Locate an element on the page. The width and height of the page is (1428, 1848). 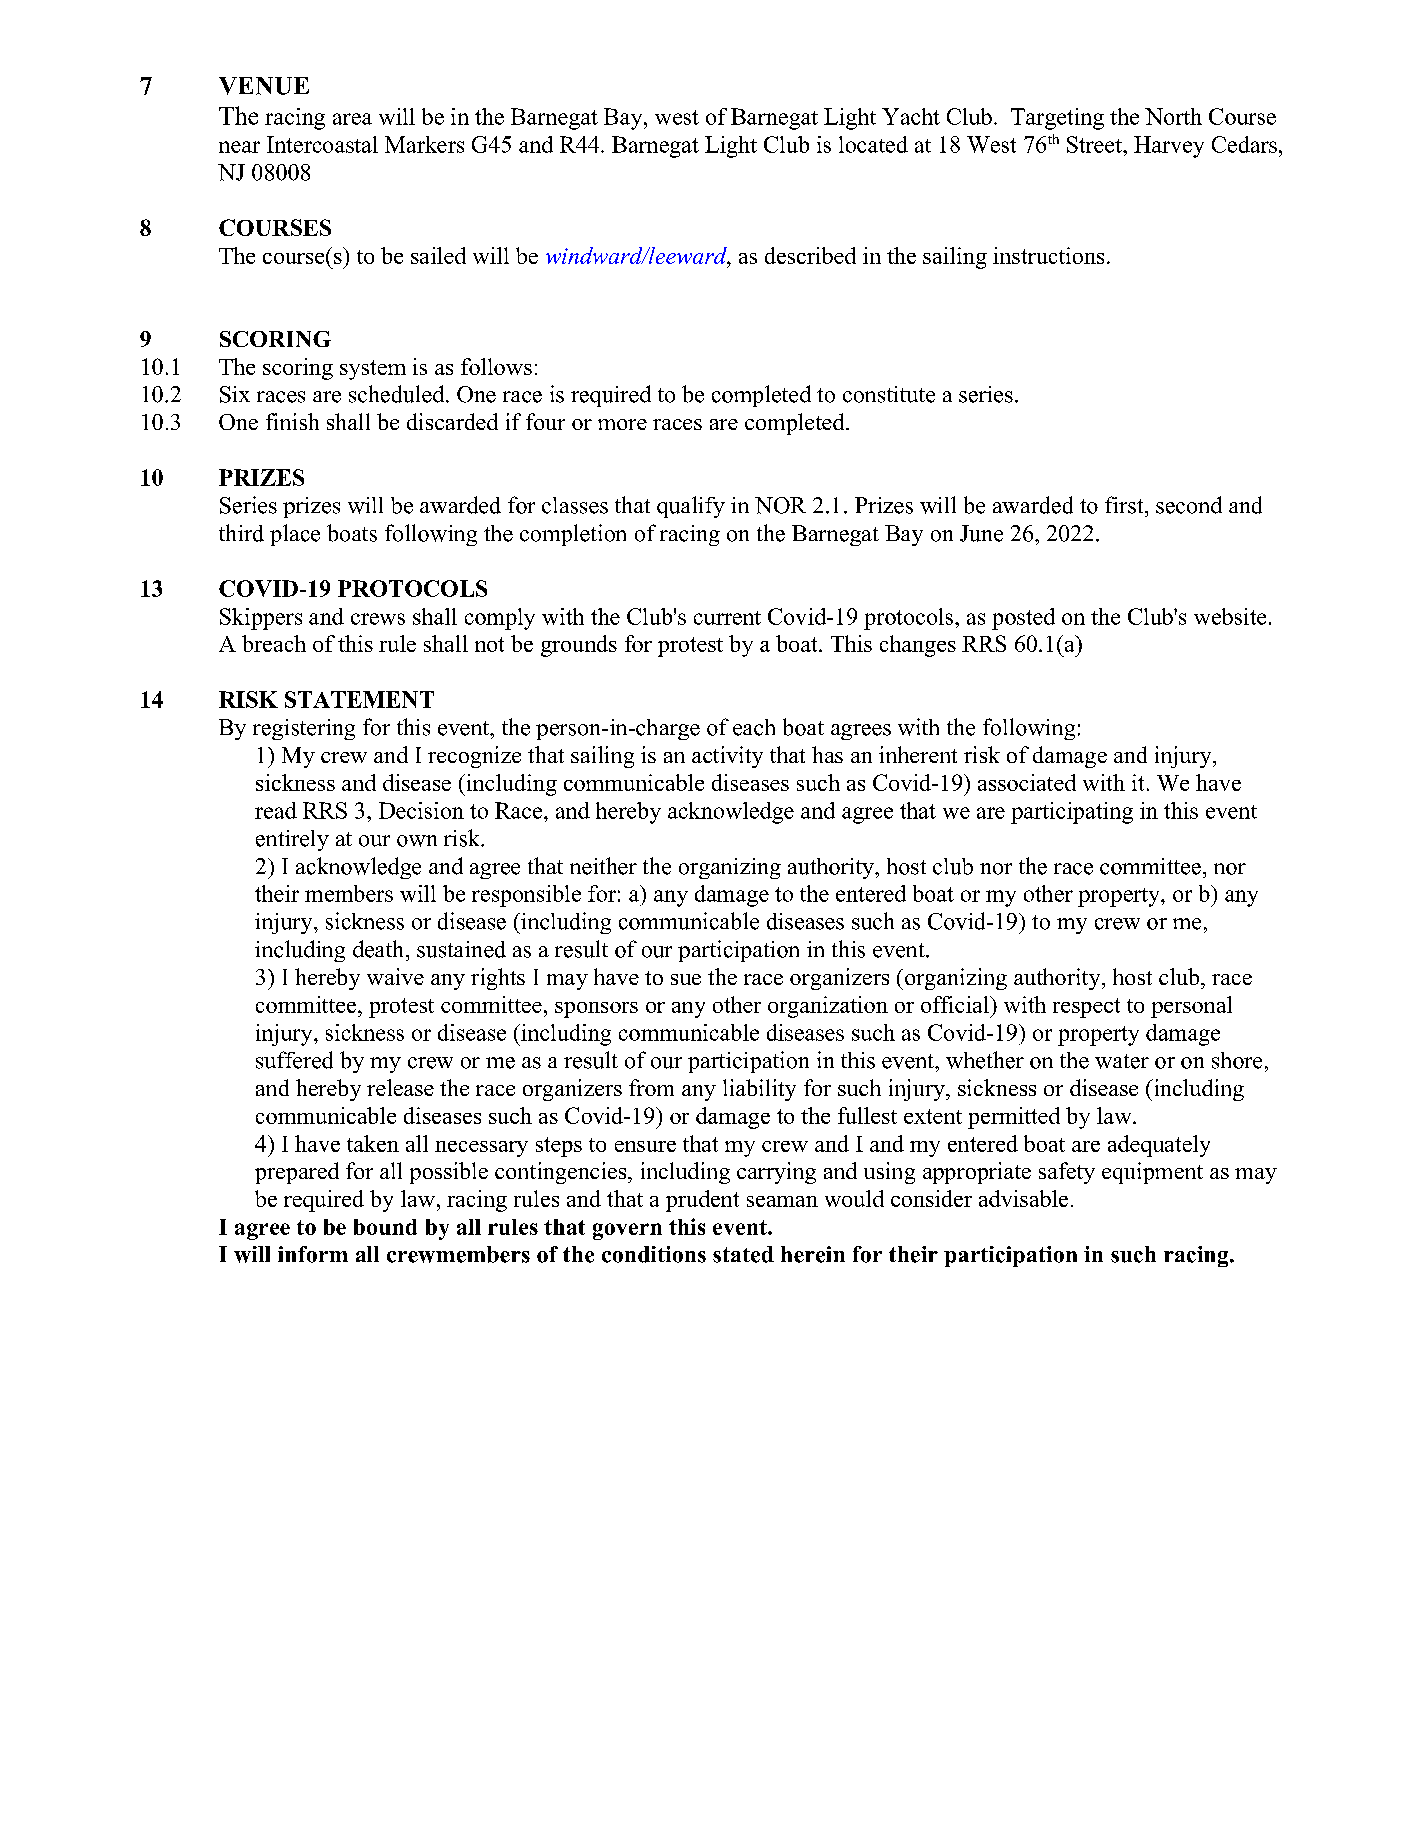
located is located at coordinates (873, 144).
